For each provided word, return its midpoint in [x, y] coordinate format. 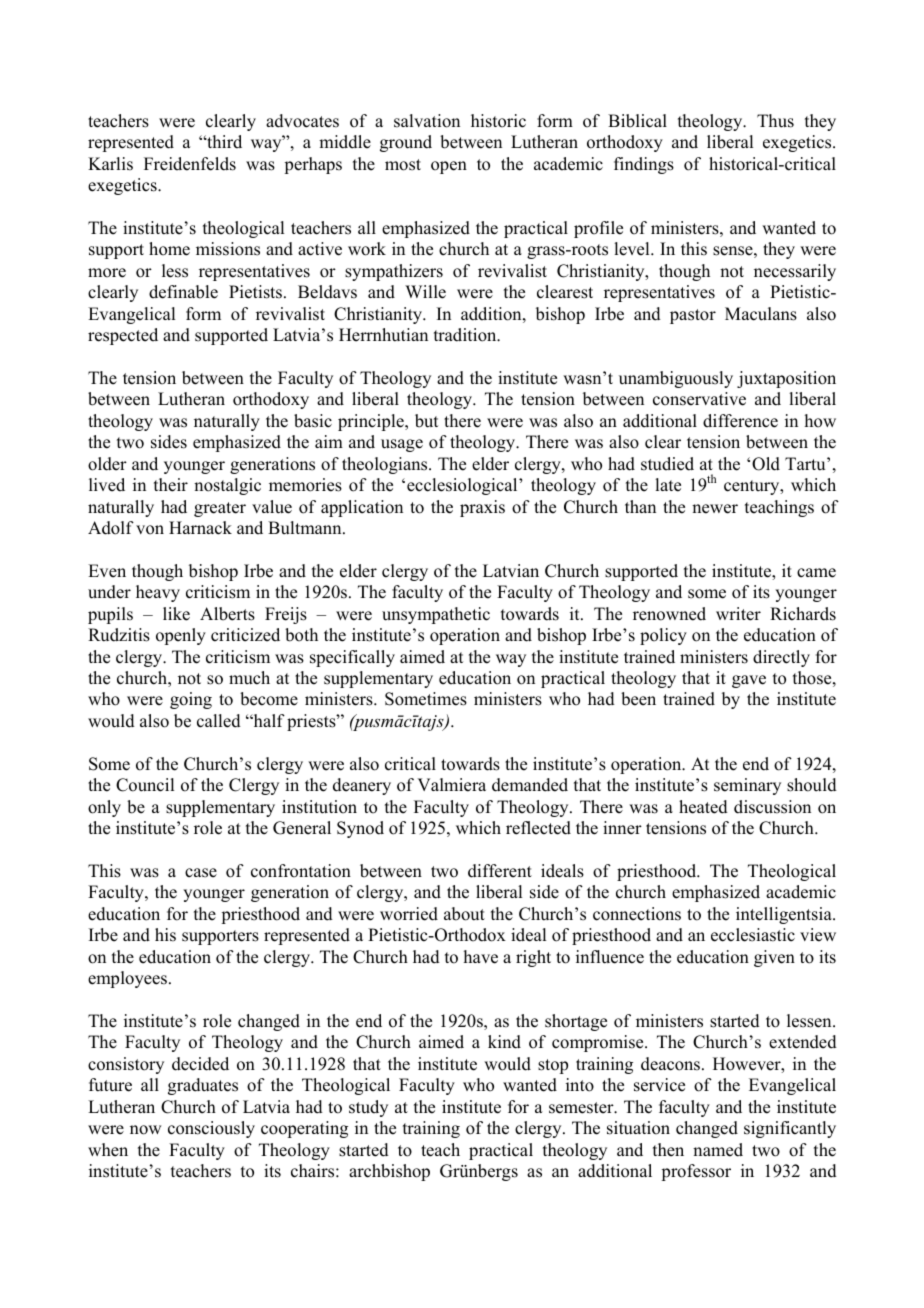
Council [145, 785]
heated [703, 807]
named [718, 1150]
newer [715, 509]
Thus [775, 121]
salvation [427, 121]
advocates [302, 121]
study [368, 1108]
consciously [211, 1129]
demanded [530, 785]
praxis [482, 508]
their [171, 485]
